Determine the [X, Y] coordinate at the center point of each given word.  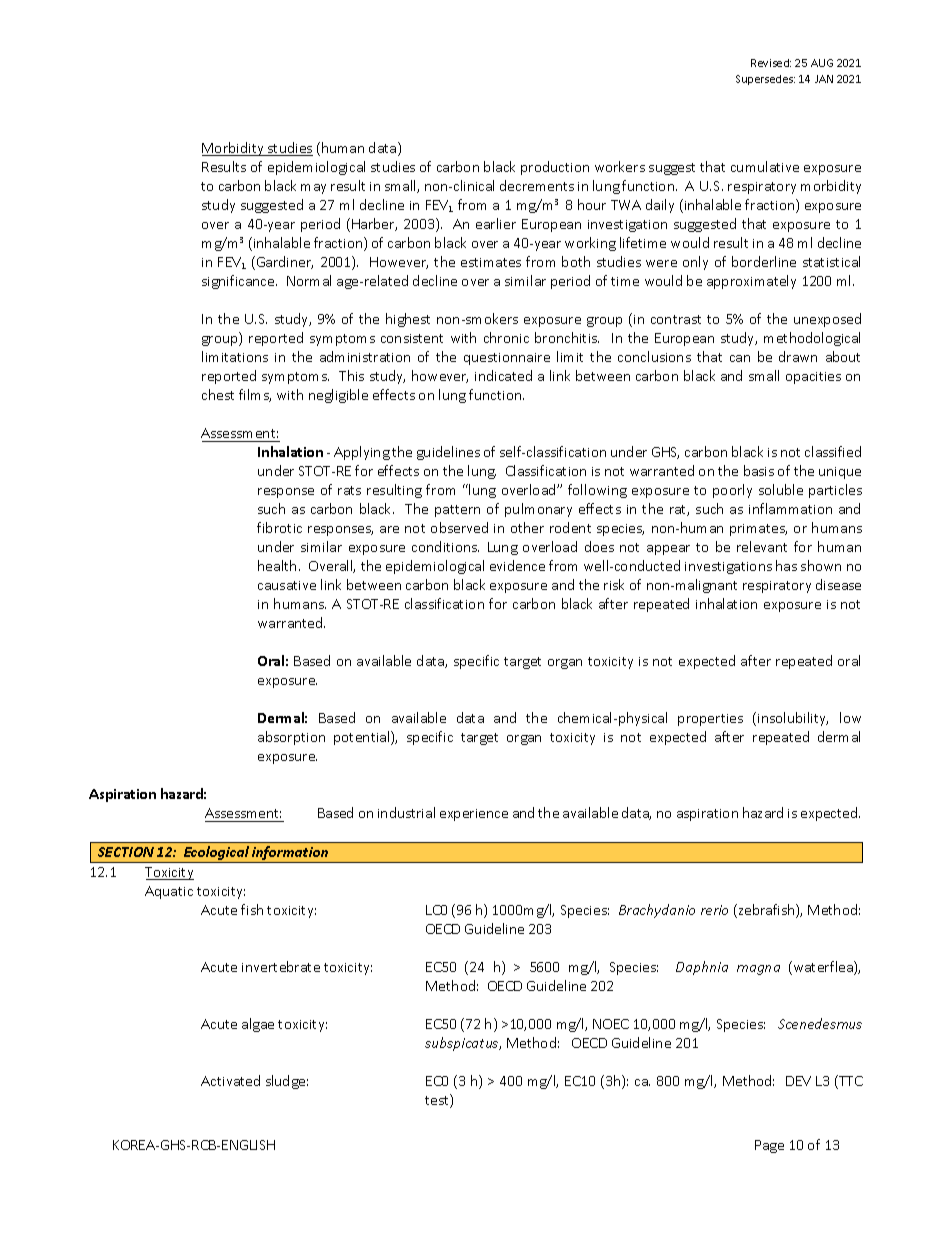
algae [258, 1025]
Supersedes [765, 80]
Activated [230, 1080]
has [786, 565]
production [555, 168]
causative [287, 585]
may [313, 189]
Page [769, 1146]
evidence [517, 565]
